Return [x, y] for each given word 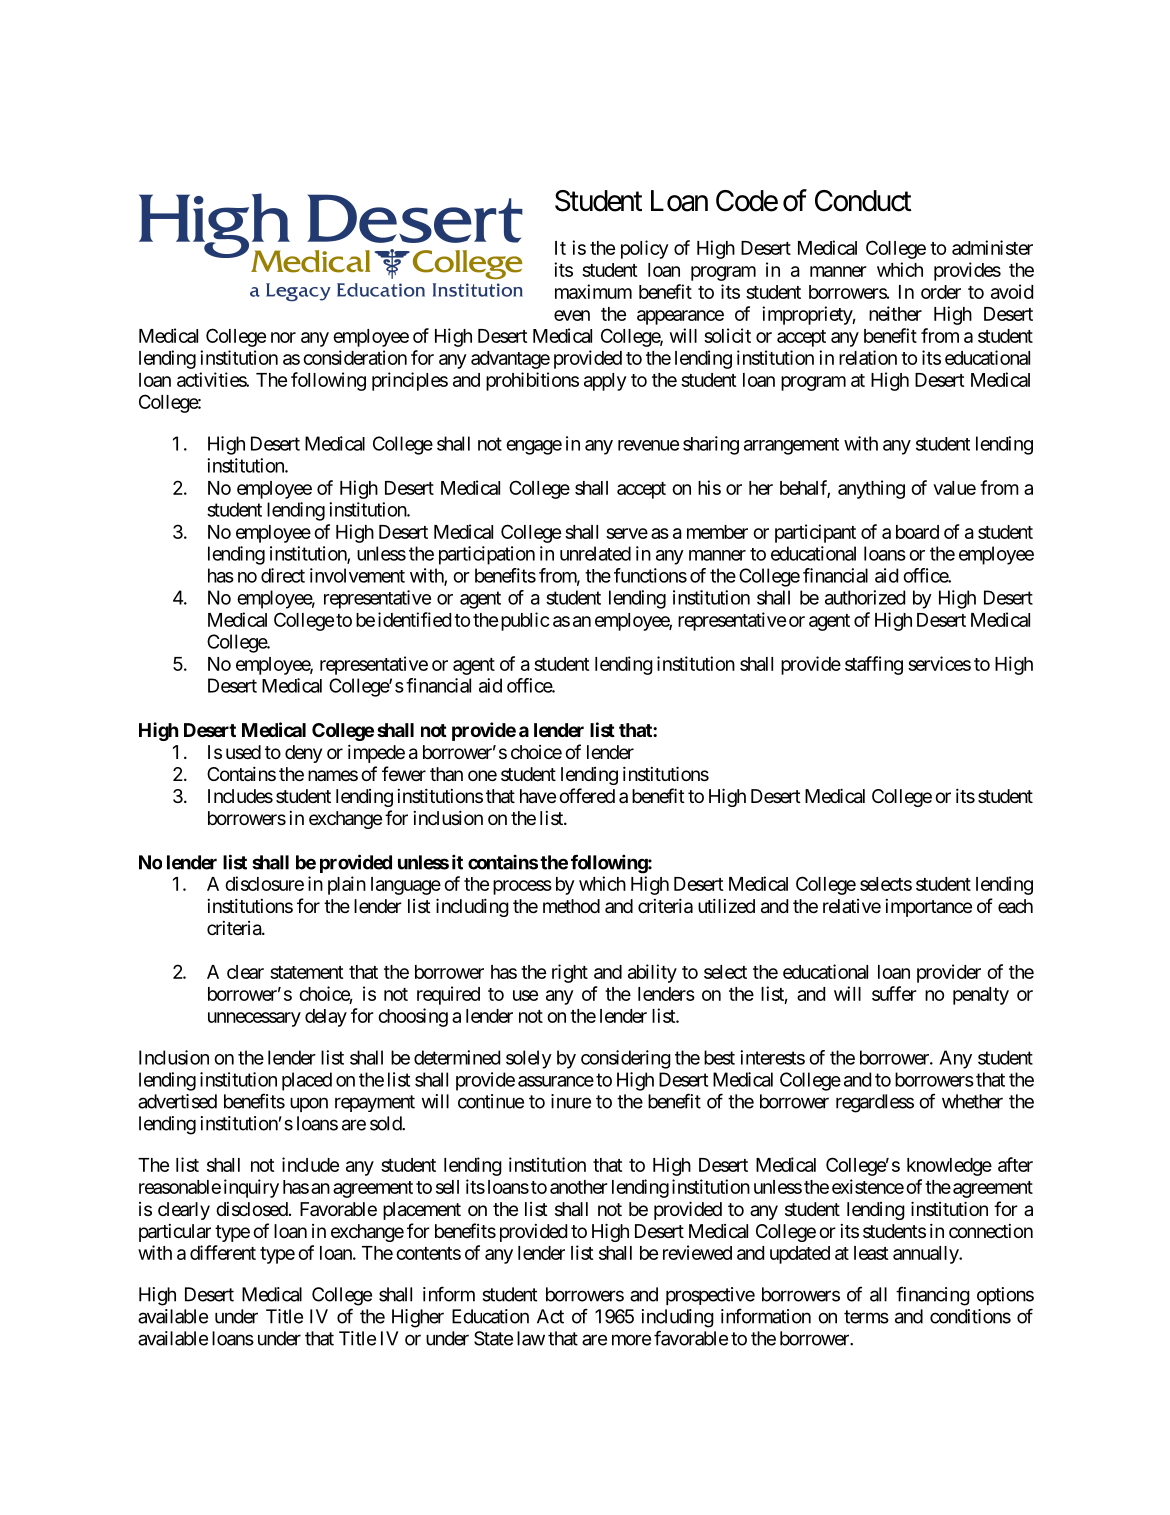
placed [307, 1081]
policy [645, 249]
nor [283, 337]
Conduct [863, 201]
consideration [355, 357]
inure [571, 1101]
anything [871, 489]
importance [928, 908]
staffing [874, 665]
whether [972, 1101]
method [571, 906]
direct [283, 575]
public [525, 621]
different [223, 1252]
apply [605, 382]
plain [347, 885]
